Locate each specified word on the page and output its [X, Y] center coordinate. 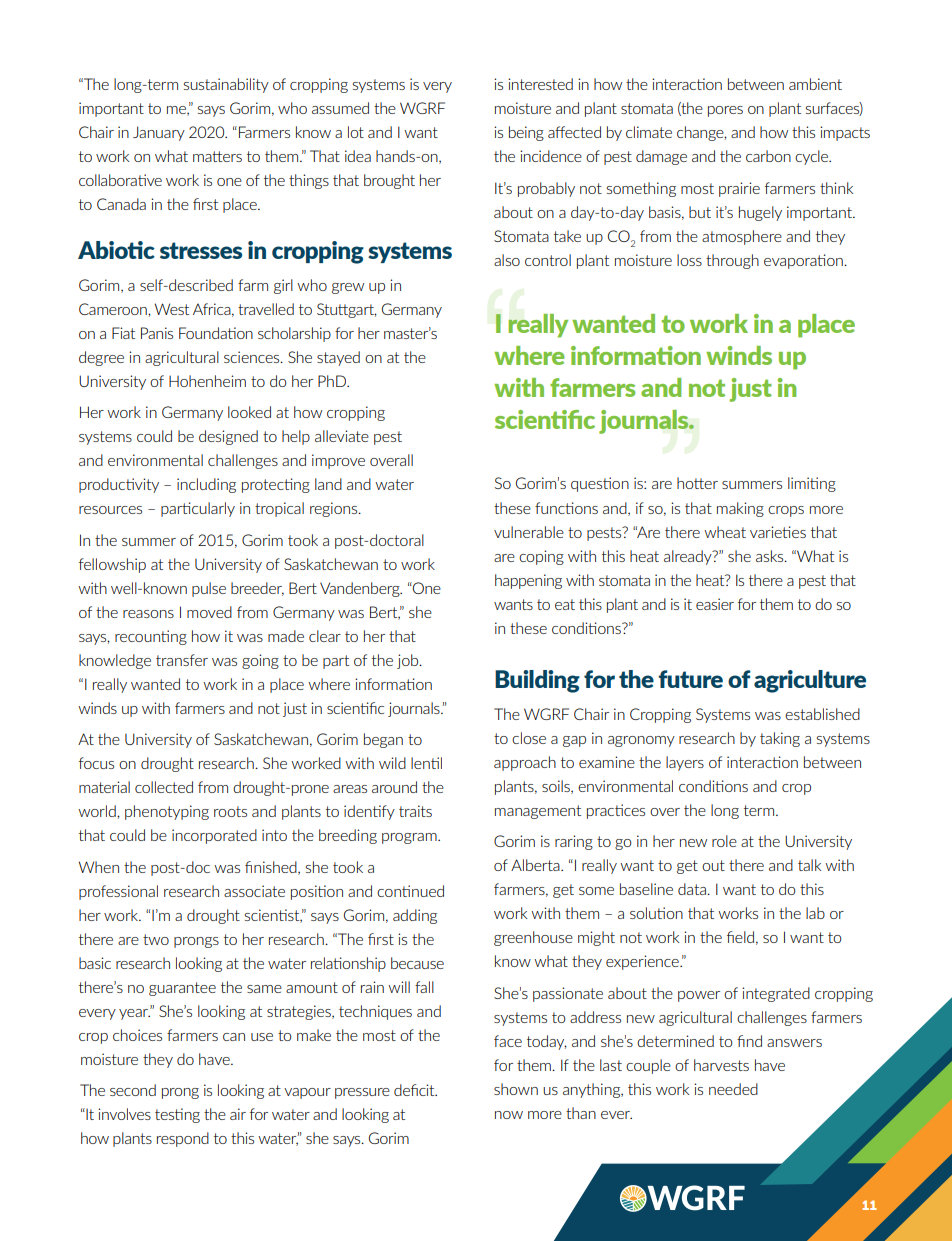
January [159, 133]
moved [209, 612]
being [526, 133]
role [724, 841]
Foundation [216, 333]
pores [725, 111]
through [732, 261]
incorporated [214, 836]
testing [177, 1115]
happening [528, 581]
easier [715, 604]
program [410, 838]
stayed [338, 358]
